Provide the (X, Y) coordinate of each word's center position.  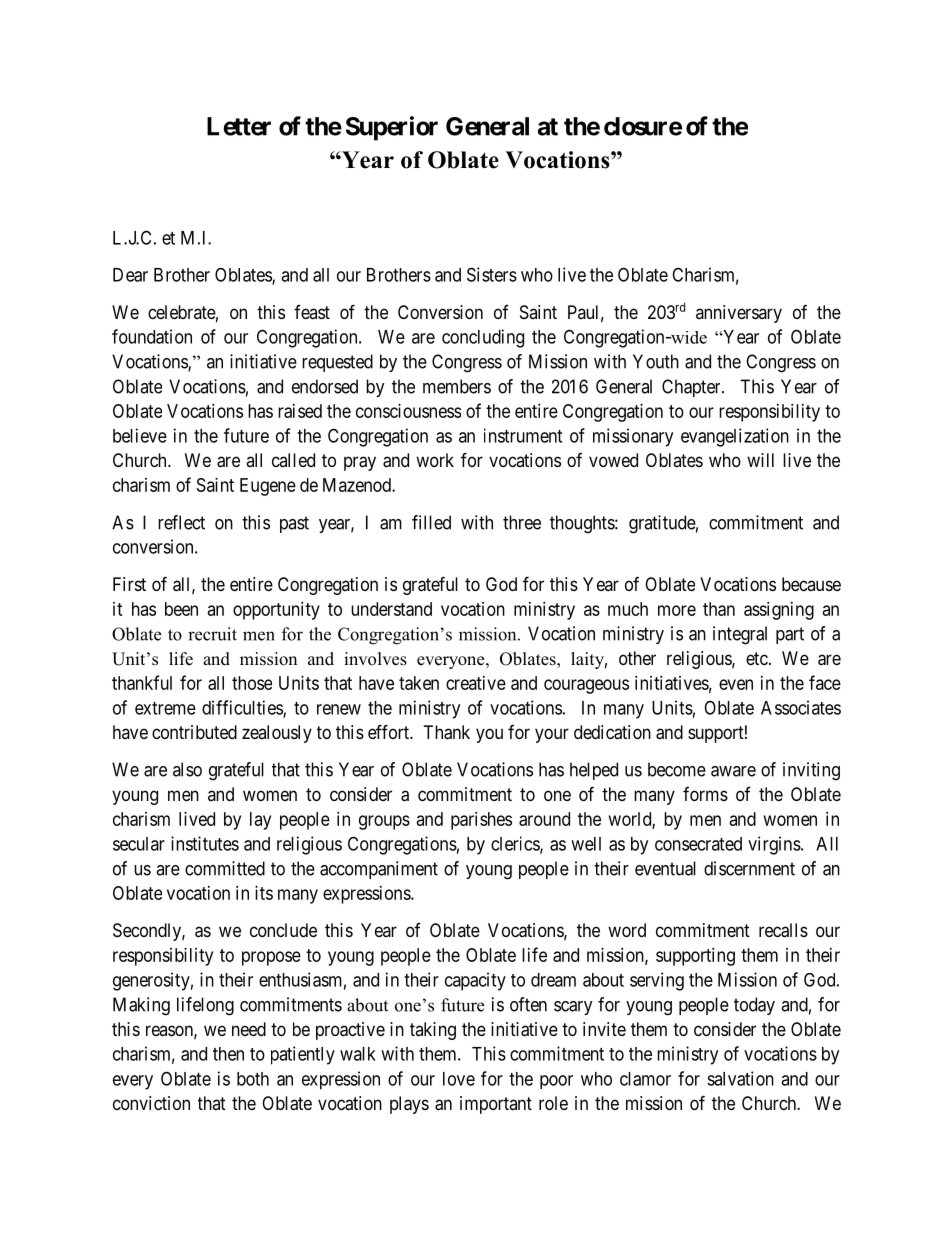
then (228, 1054)
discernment (749, 868)
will (760, 460)
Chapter (692, 388)
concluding (483, 338)
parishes (481, 821)
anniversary (739, 314)
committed (225, 868)
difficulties (243, 708)
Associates (801, 707)
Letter (239, 126)
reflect (181, 522)
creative (476, 683)
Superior (392, 128)
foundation (152, 336)
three (522, 522)
